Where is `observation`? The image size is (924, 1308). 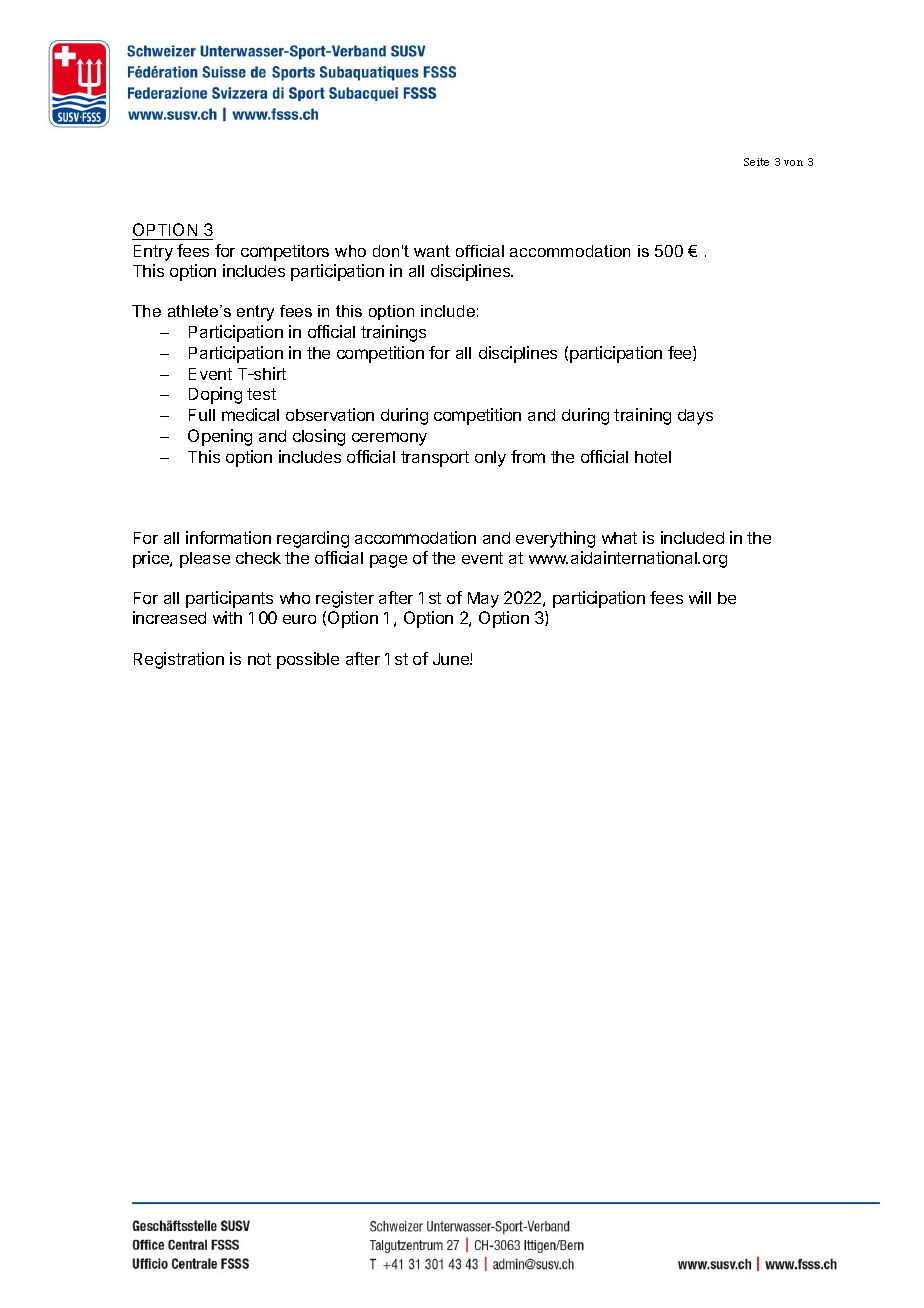
observation is located at coordinates (330, 414).
